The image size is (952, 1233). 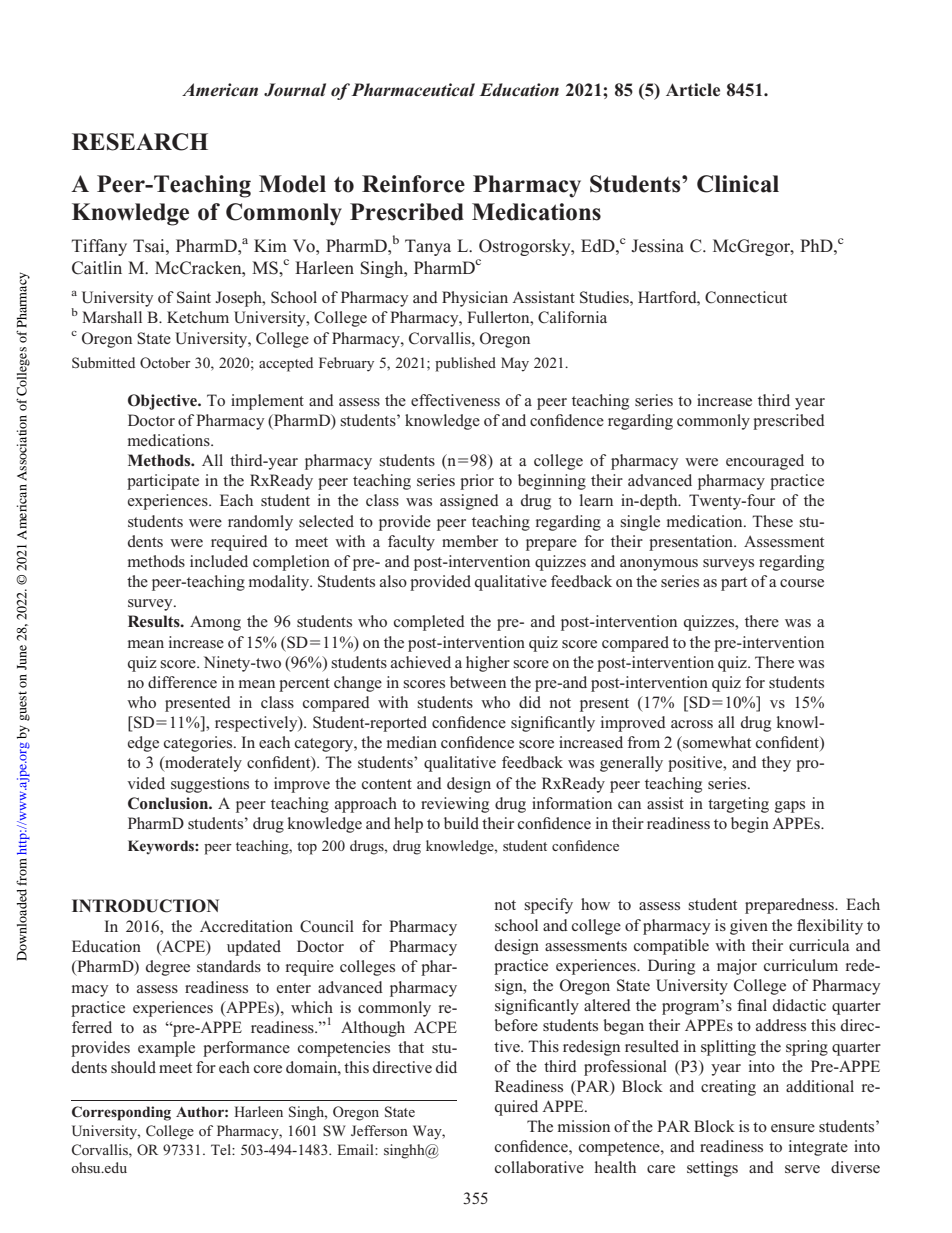 What do you see at coordinates (140, 142) in the screenshot?
I see `RESEARCH` at bounding box center [140, 142].
